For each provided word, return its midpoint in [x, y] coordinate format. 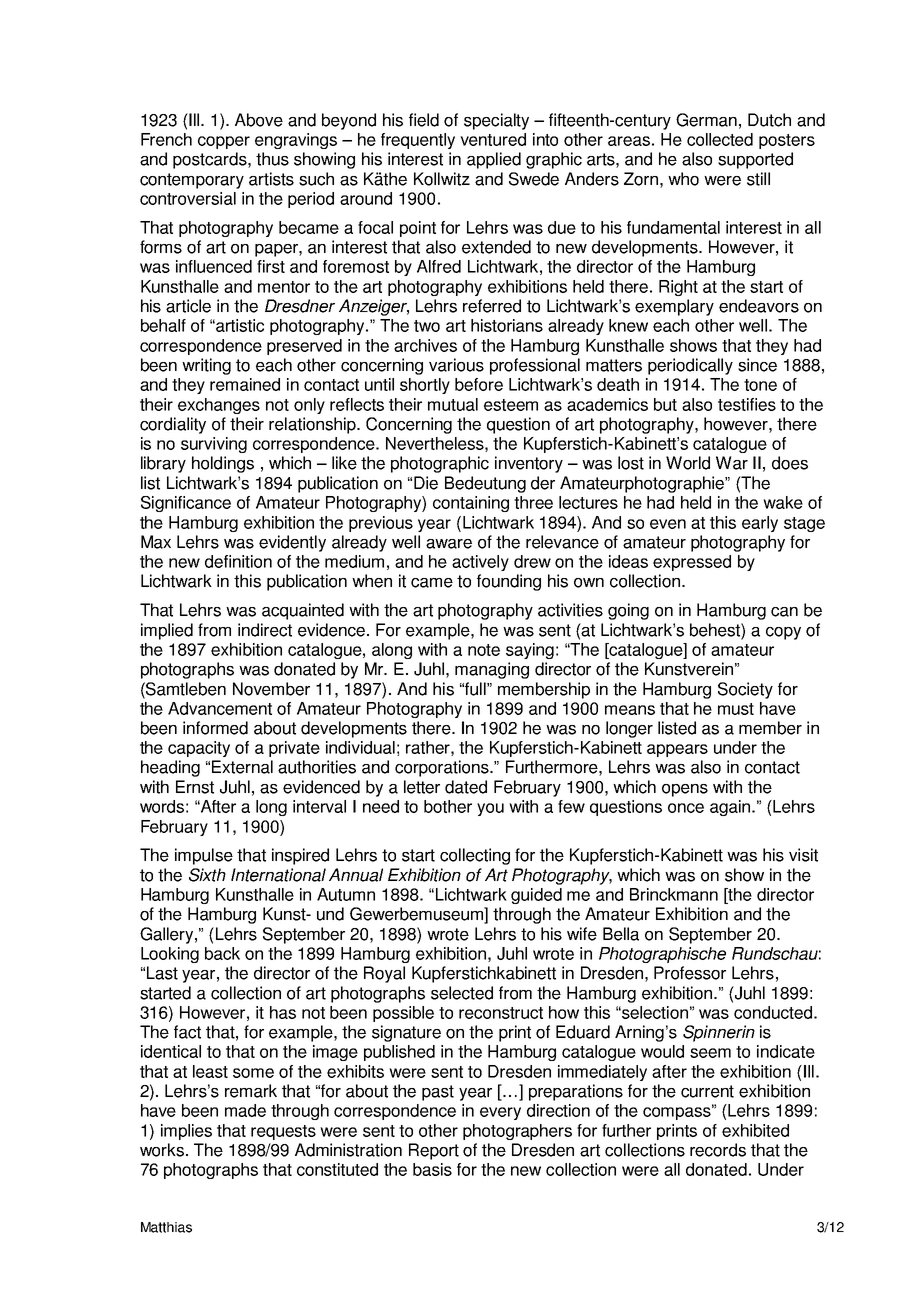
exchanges [219, 406]
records [718, 1150]
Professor [690, 973]
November [271, 689]
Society [745, 690]
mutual [453, 404]
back [222, 953]
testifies [747, 404]
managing [492, 670]
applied [494, 160]
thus [272, 159]
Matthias [166, 1227]
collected [720, 139]
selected [462, 993]
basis [432, 1169]
